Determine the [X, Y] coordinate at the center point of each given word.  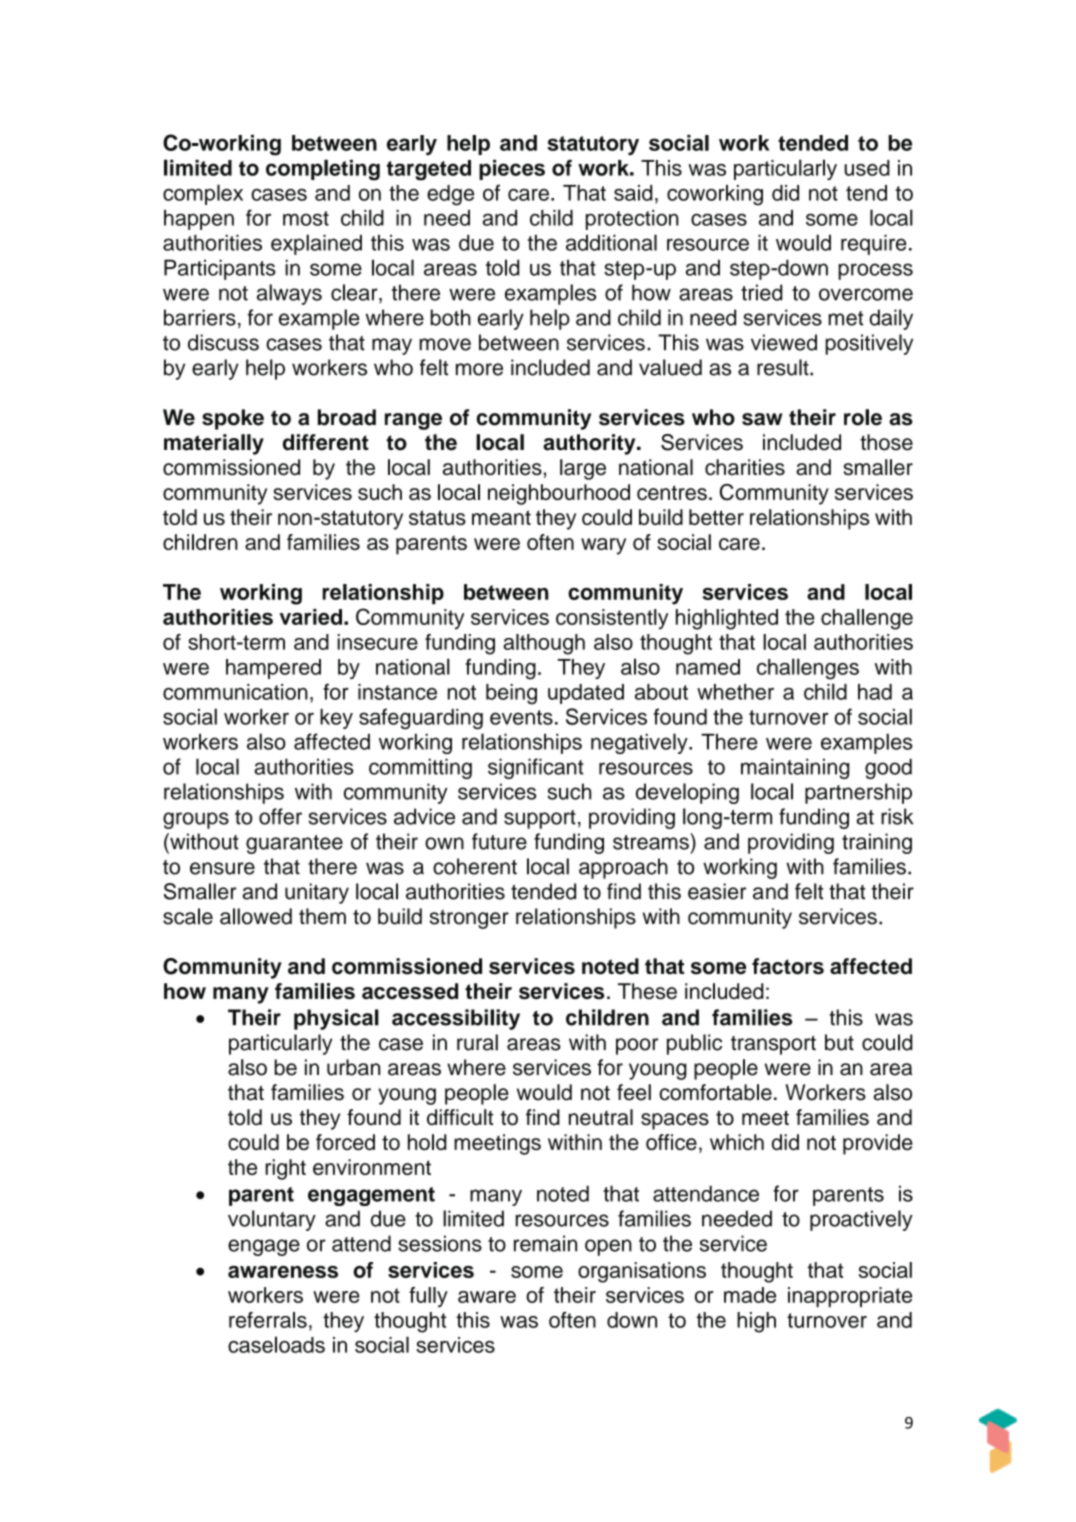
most [306, 218]
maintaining [795, 768]
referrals [268, 1320]
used [867, 168]
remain [545, 1243]
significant [536, 768]
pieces [512, 170]
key [336, 719]
